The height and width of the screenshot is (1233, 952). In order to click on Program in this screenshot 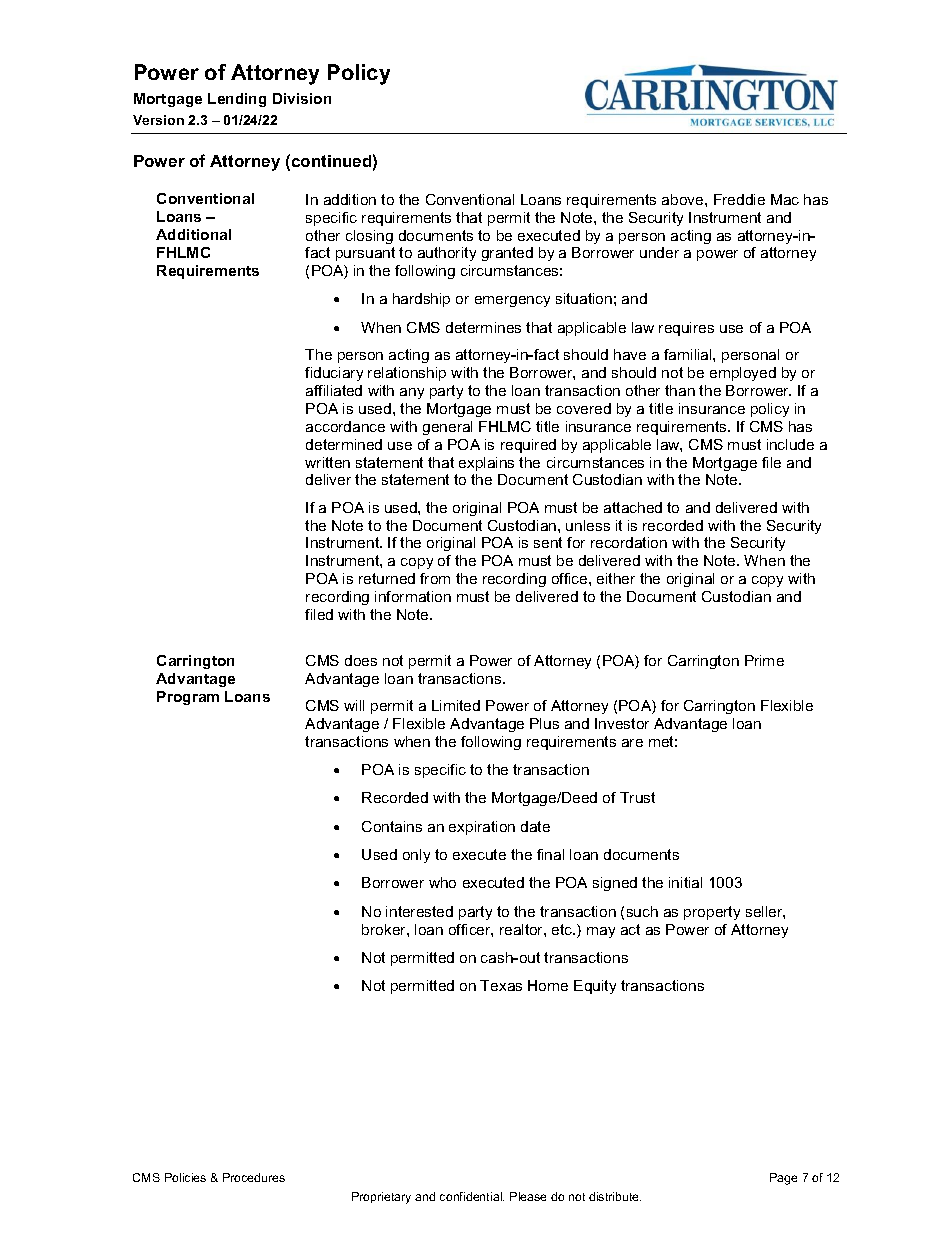, I will do `click(188, 698)`.
